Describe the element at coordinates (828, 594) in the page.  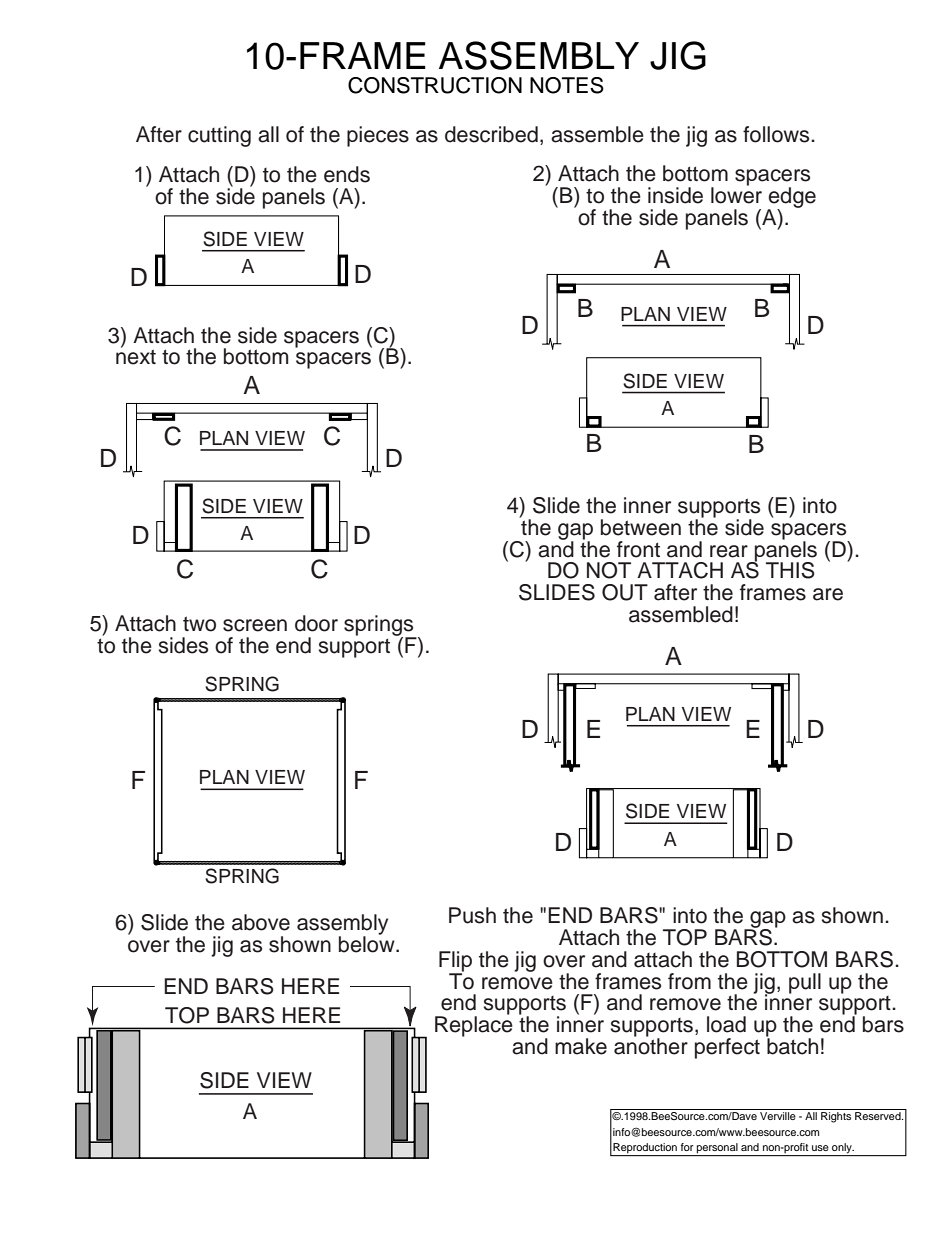
I see `are` at that location.
